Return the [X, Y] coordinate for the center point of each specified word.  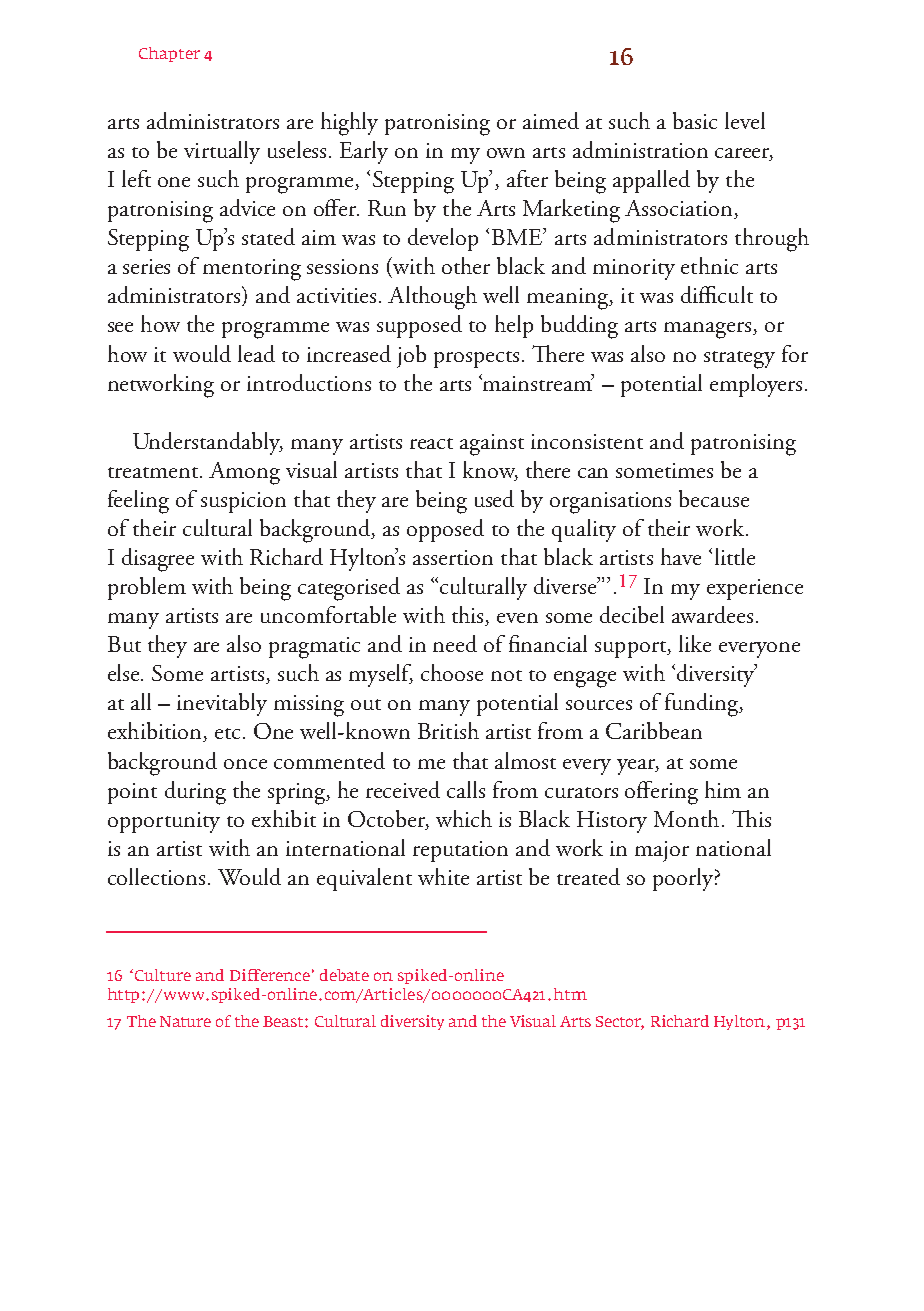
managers [709, 330]
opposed [445, 530]
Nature [185, 1021]
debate [344, 975]
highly [349, 124]
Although [432, 298]
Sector [620, 1023]
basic [695, 120]
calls [466, 789]
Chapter [169, 54]
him [723, 789]
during [195, 793]
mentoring [252, 270]
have [681, 556]
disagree [158, 560]
